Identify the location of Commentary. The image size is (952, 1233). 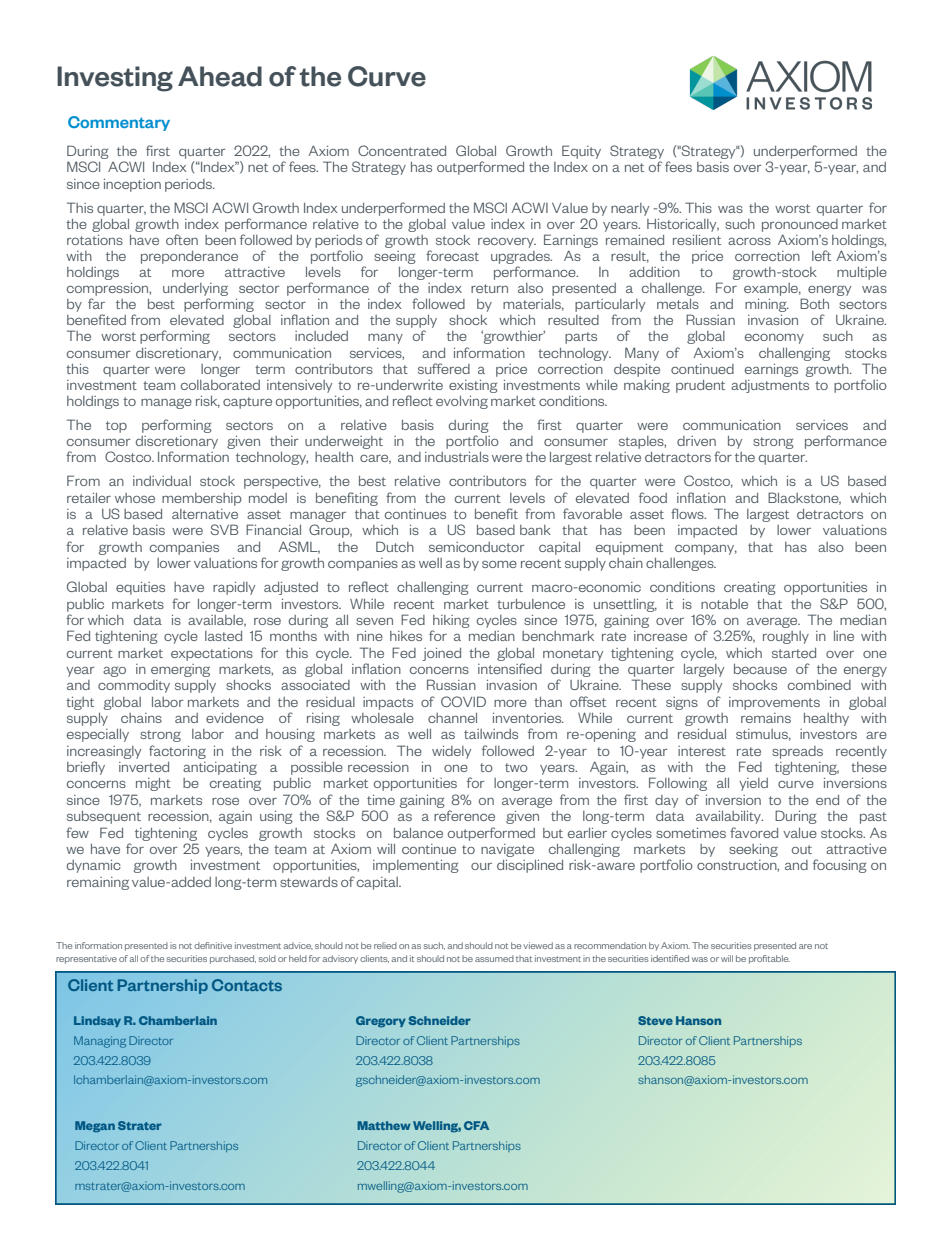
(119, 123).
